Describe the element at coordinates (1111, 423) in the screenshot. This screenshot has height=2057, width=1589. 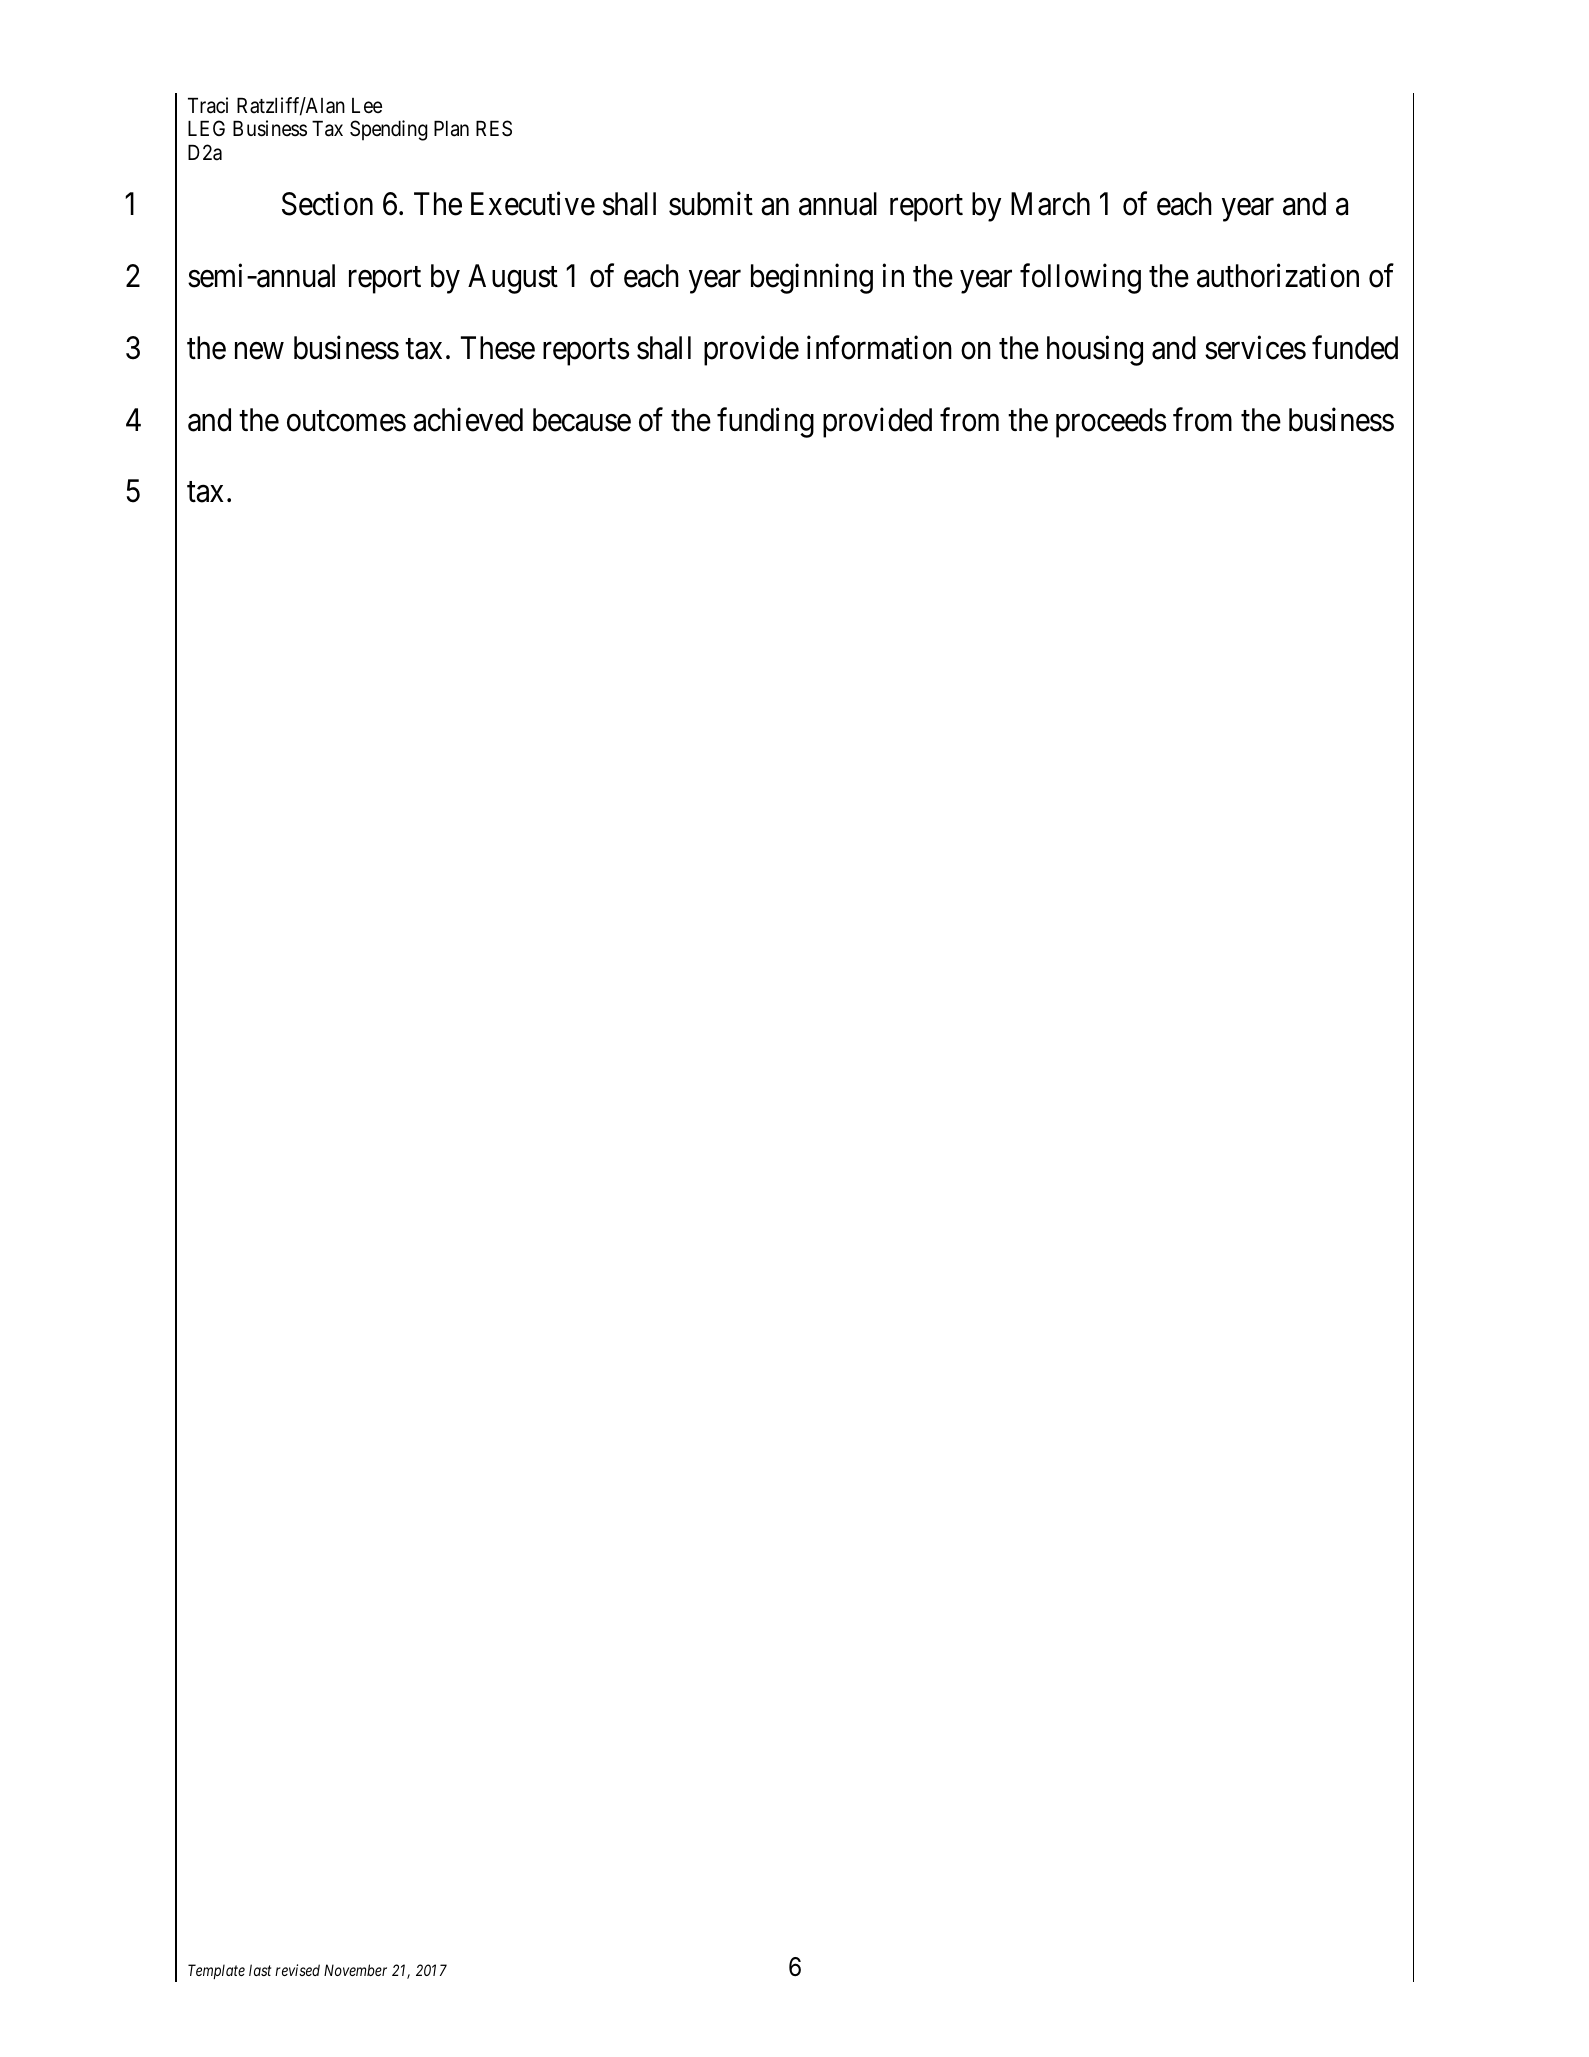
I see `proceeds` at that location.
